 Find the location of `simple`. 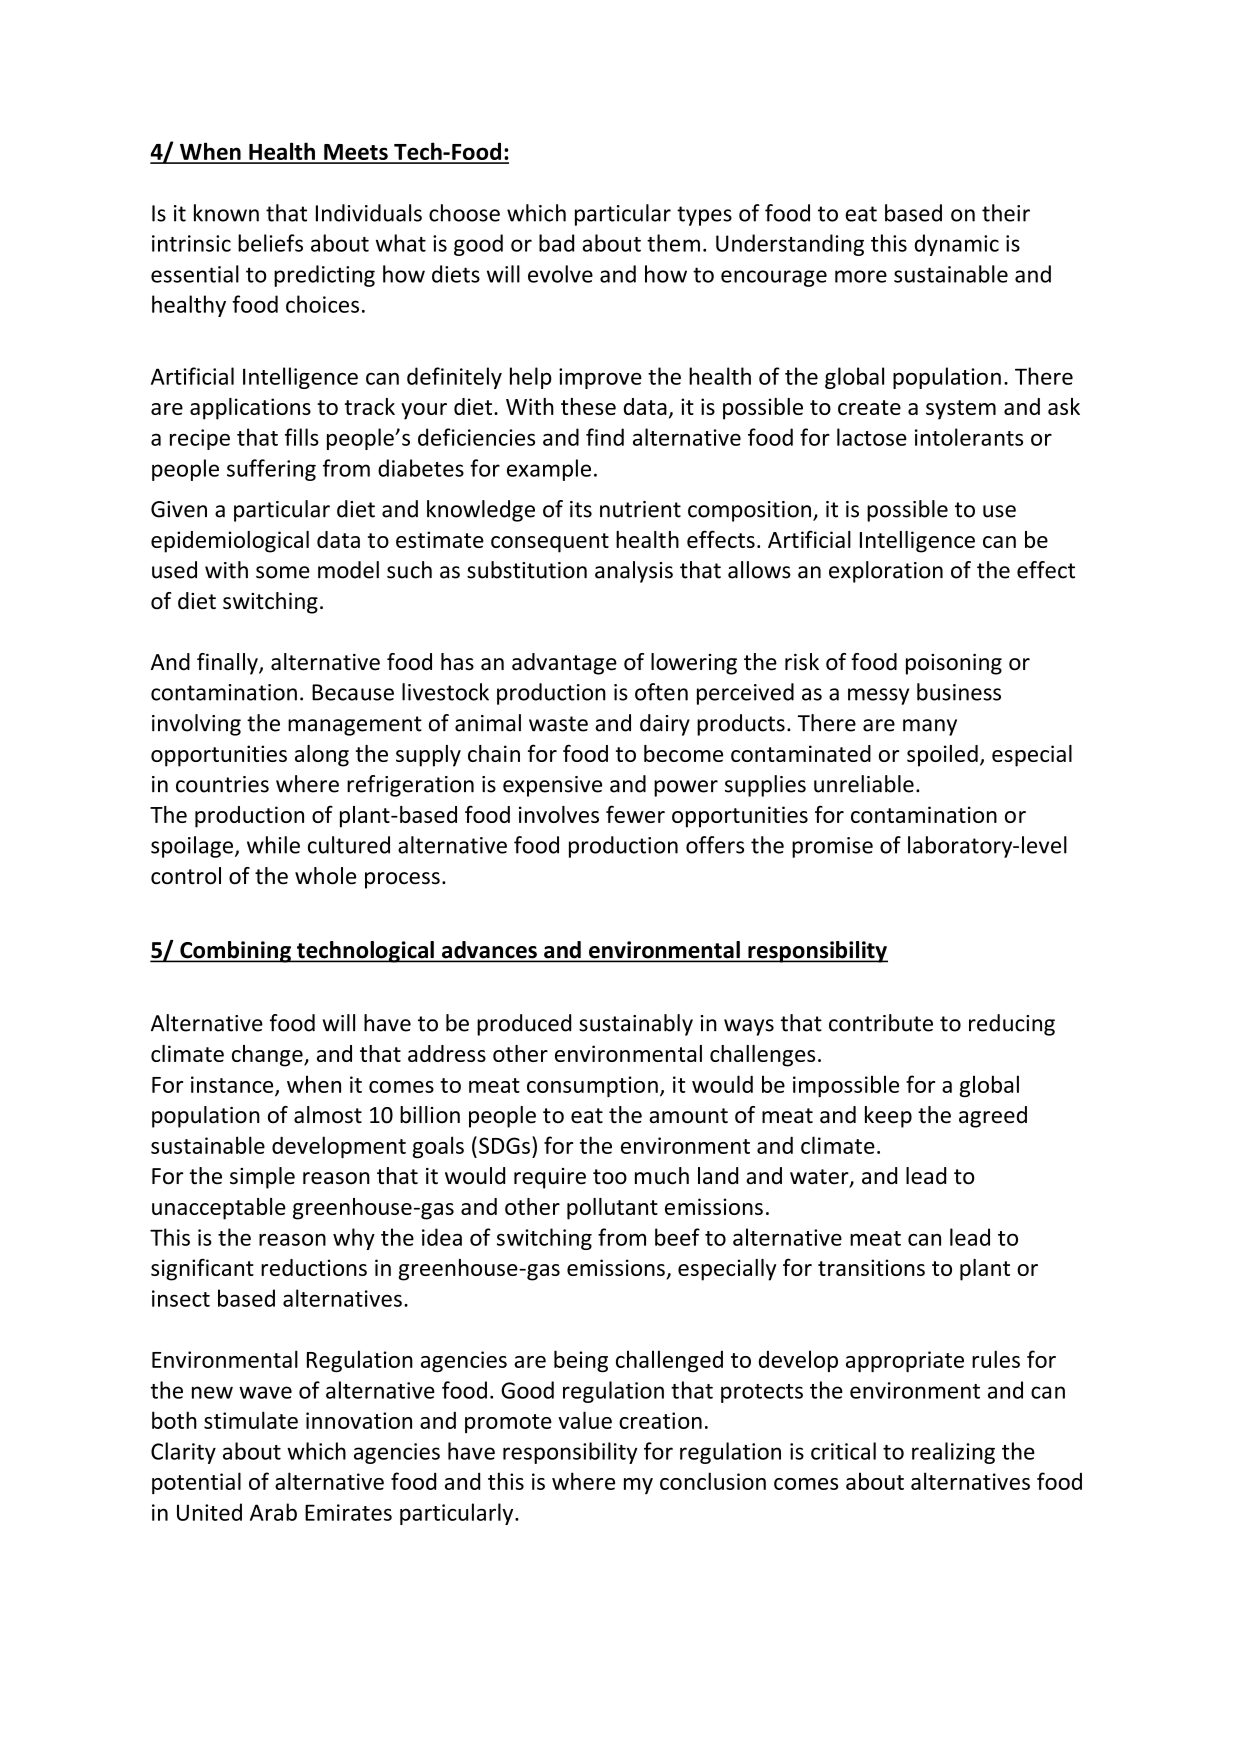

simple is located at coordinates (262, 1178).
